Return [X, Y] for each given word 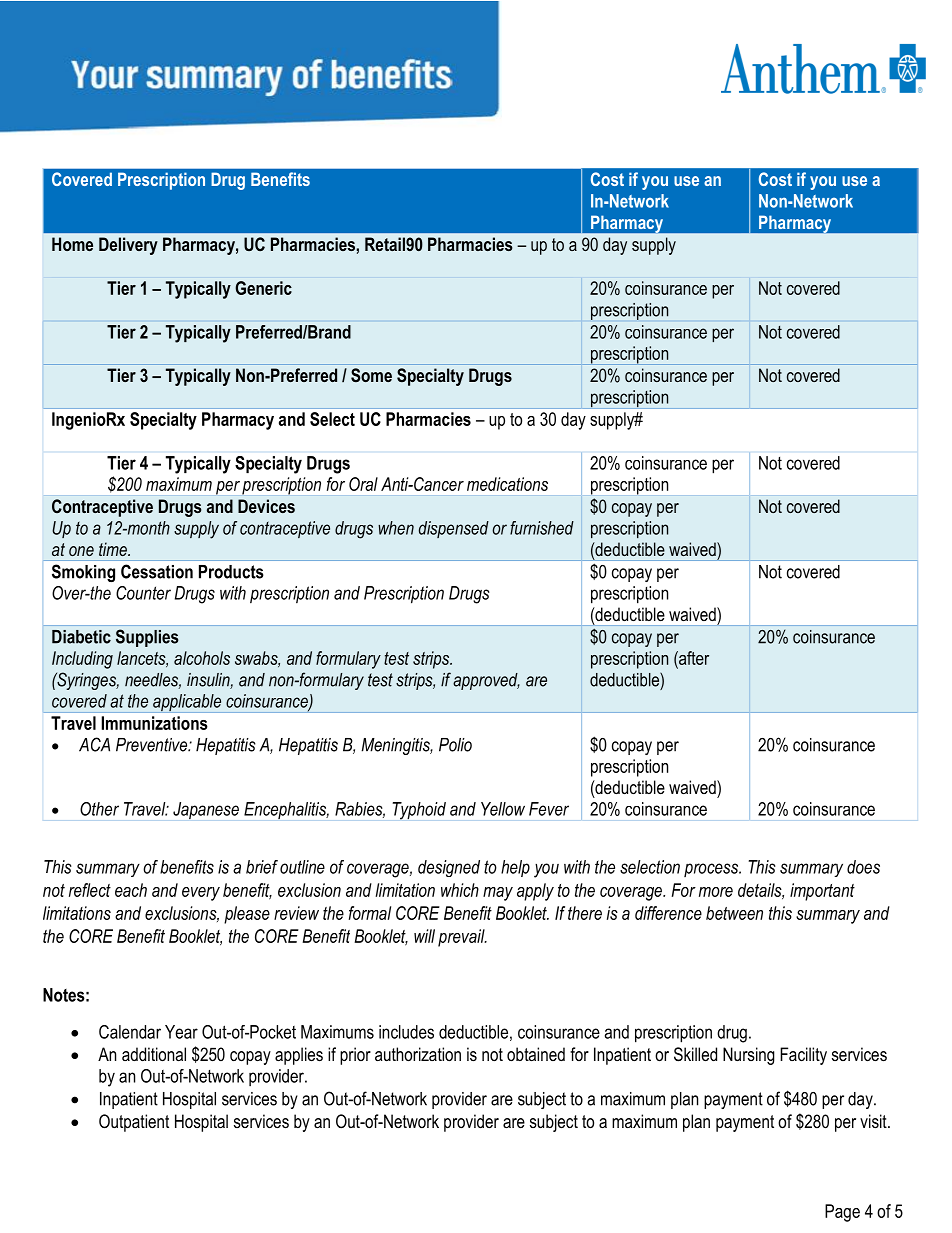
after [693, 658]
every [201, 894]
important [822, 892]
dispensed [454, 529]
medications [507, 484]
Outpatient [134, 1123]
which [460, 890]
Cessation [157, 571]
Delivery [128, 246]
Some [371, 375]
